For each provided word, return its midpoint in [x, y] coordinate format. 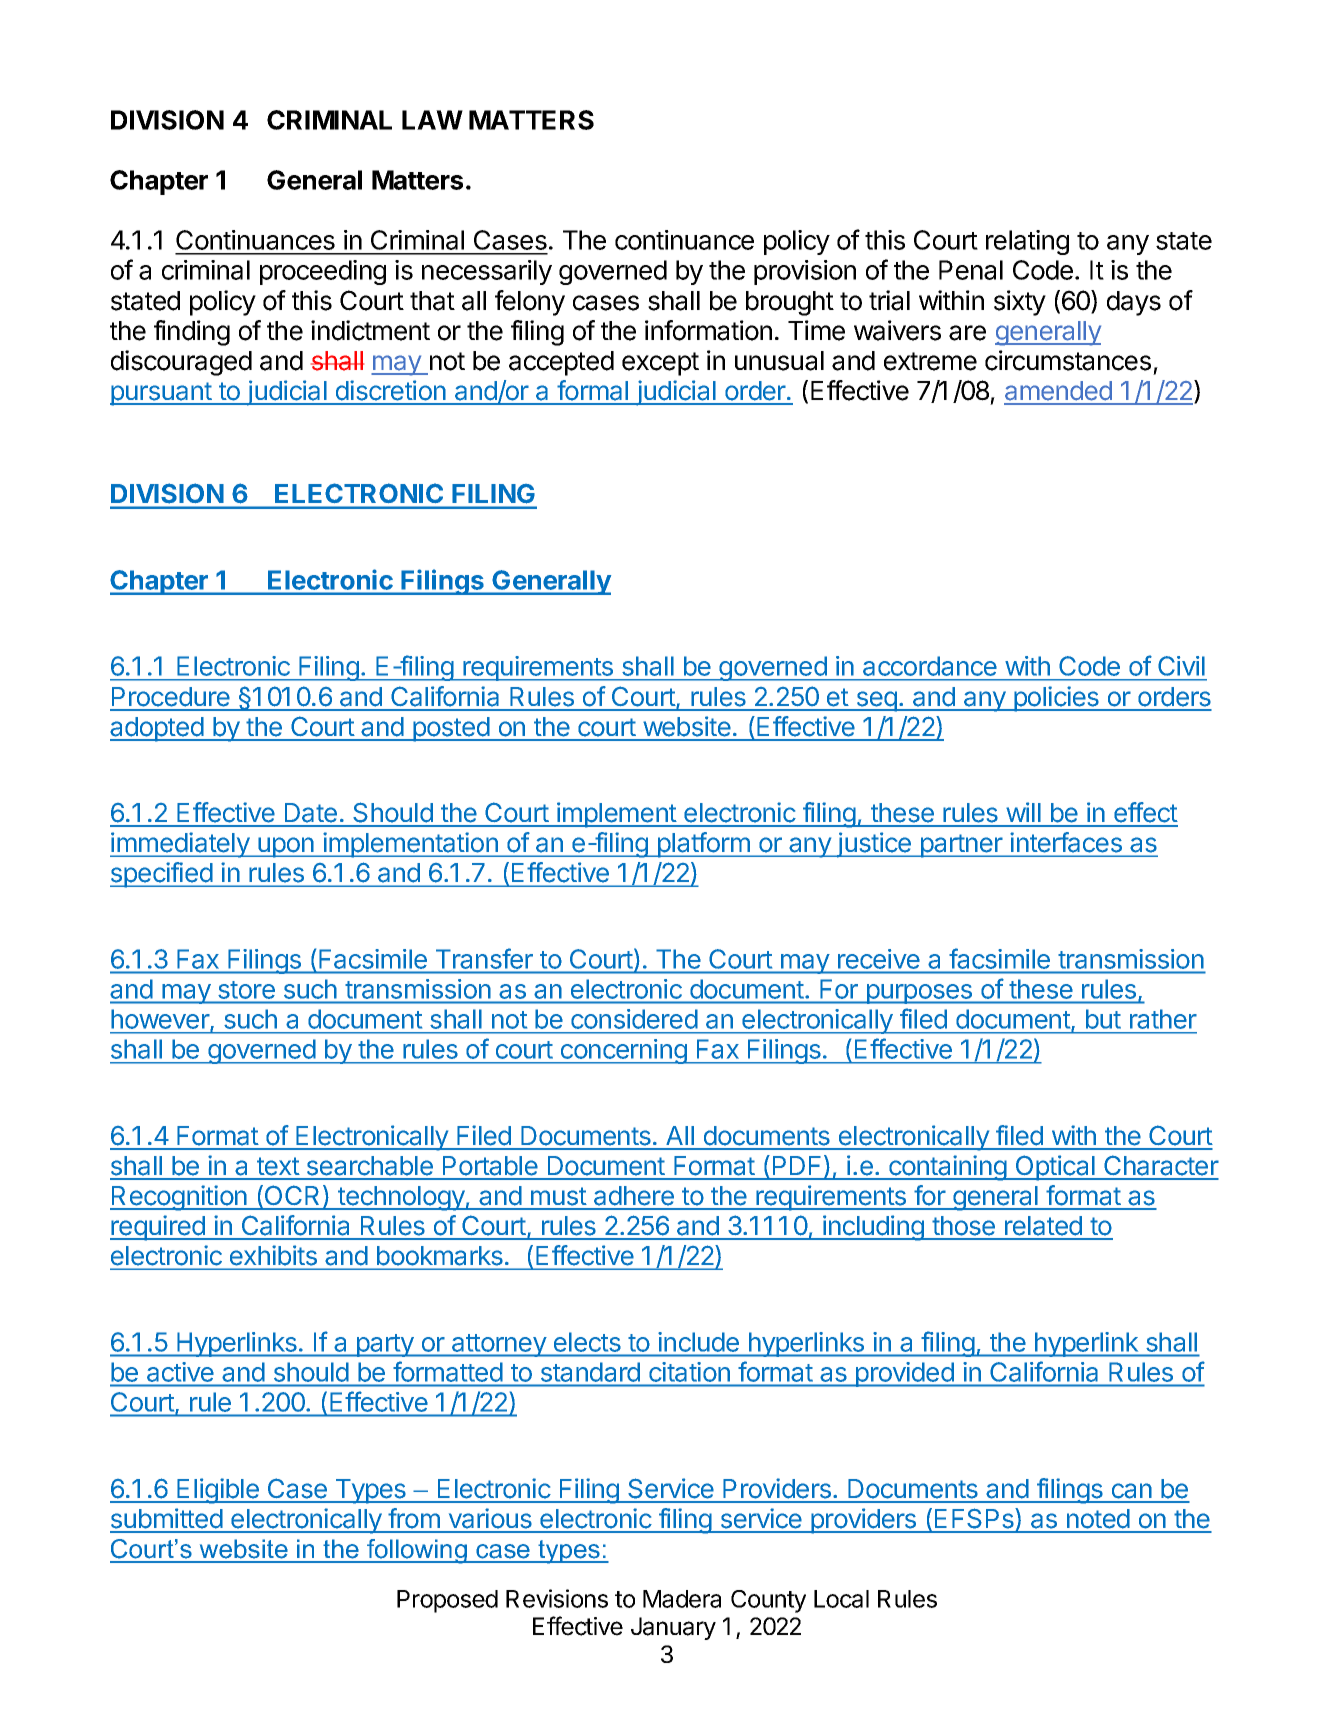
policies [1056, 699]
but [1103, 1019]
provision [805, 272]
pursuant [162, 394]
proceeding [323, 272]
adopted [157, 729]
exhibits [273, 1255]
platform [703, 845]
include [699, 1342]
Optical [1055, 1168]
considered [634, 1019]
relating [1027, 242]
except [660, 364]
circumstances [1068, 360]
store [247, 990]
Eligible [218, 1491]
